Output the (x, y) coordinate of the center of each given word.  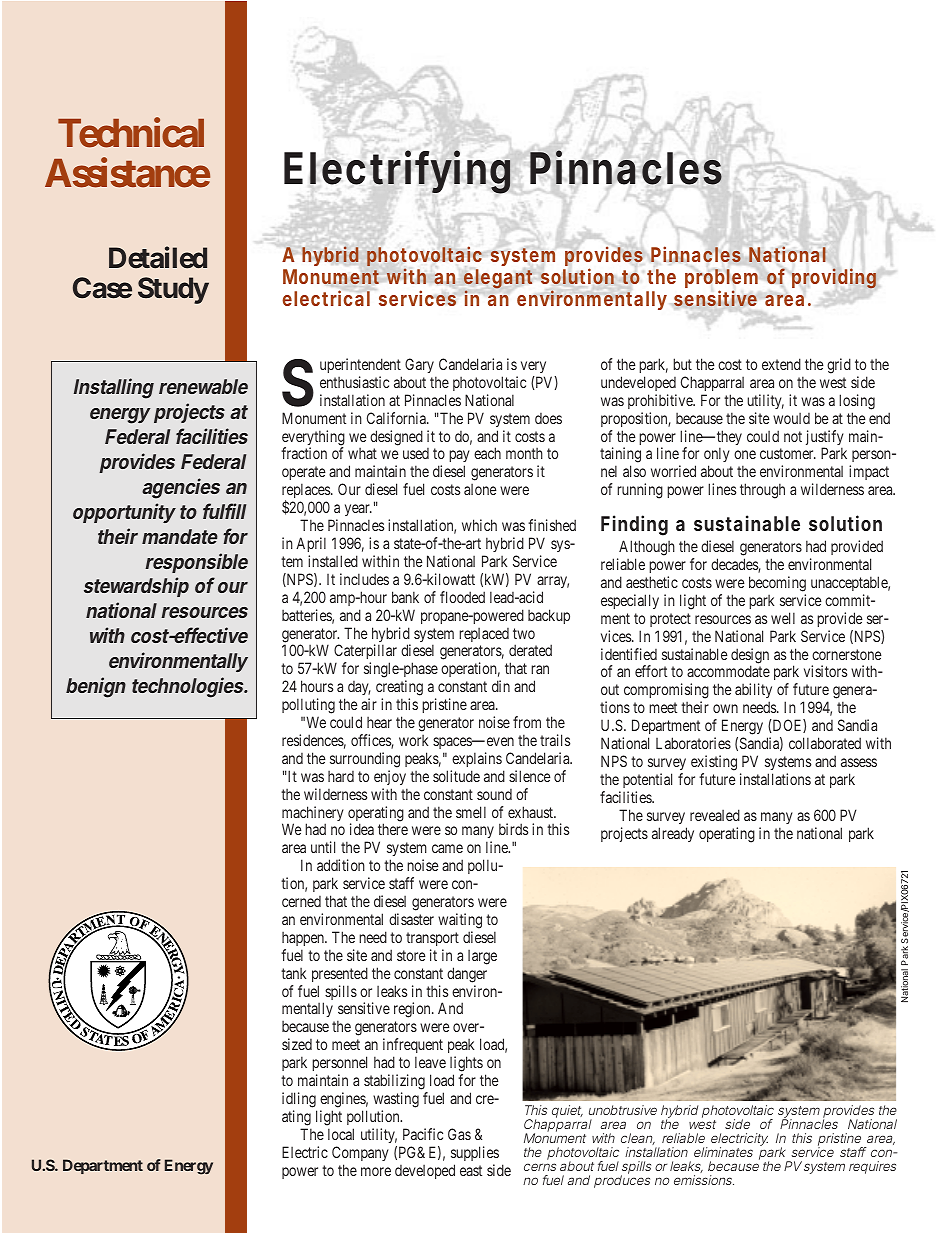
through (762, 491)
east (471, 1170)
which (479, 525)
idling (299, 1100)
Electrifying (397, 172)
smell (471, 812)
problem (721, 280)
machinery (313, 815)
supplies (475, 1153)
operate (304, 475)
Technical (131, 133)
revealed (715, 815)
